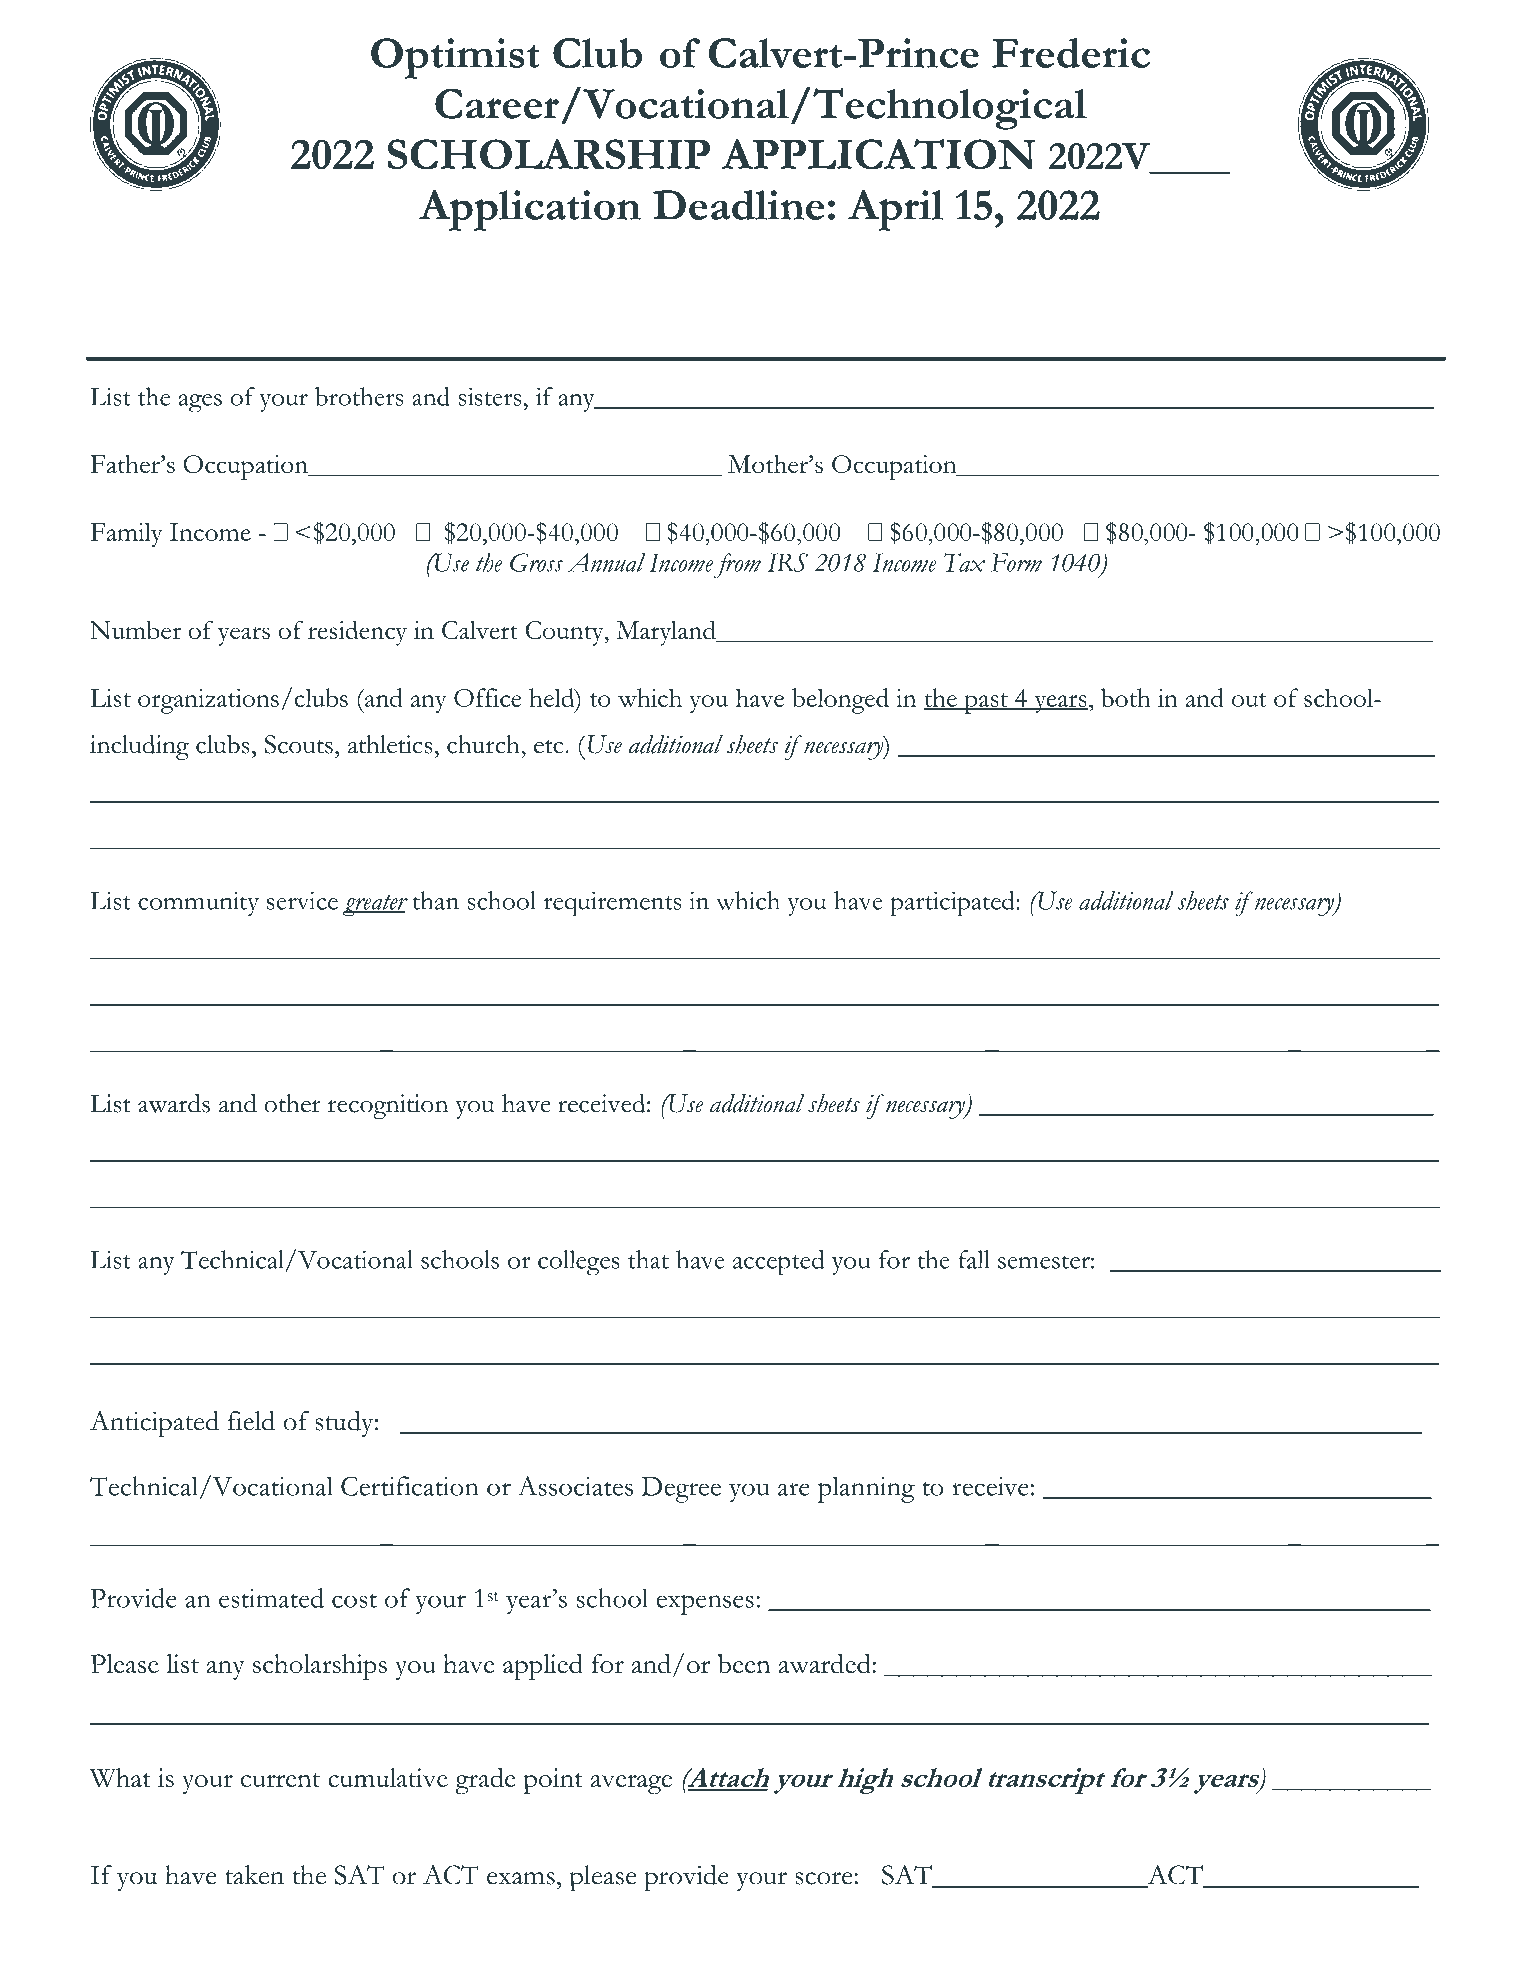  What do you see at coordinates (631, 1784) in the document?
I see `average` at bounding box center [631, 1784].
